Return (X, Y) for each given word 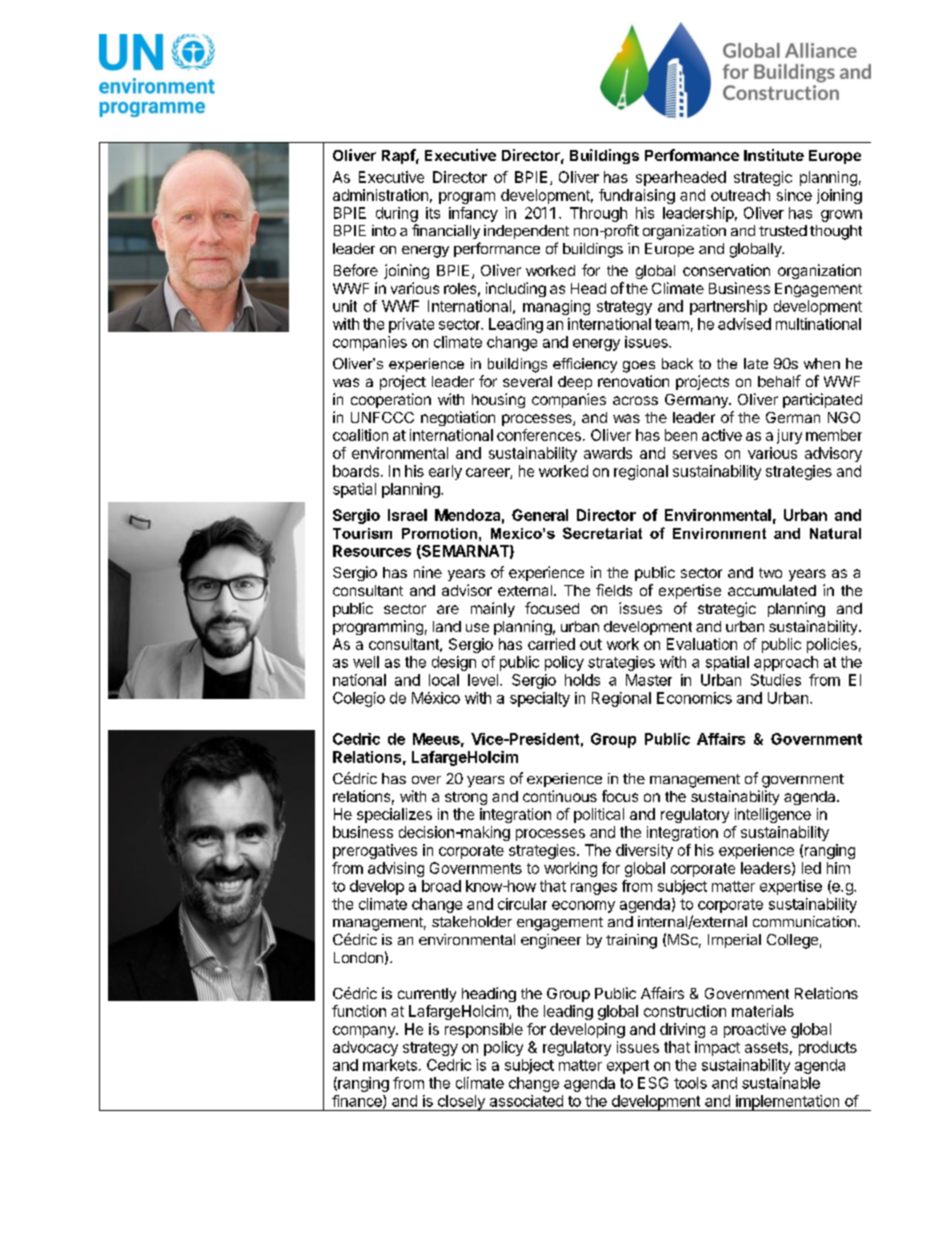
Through (598, 214)
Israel (407, 515)
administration (380, 195)
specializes (394, 815)
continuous (560, 796)
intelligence (773, 815)
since (794, 195)
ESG (653, 1083)
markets (390, 1065)
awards (608, 453)
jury (789, 436)
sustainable (781, 1083)
